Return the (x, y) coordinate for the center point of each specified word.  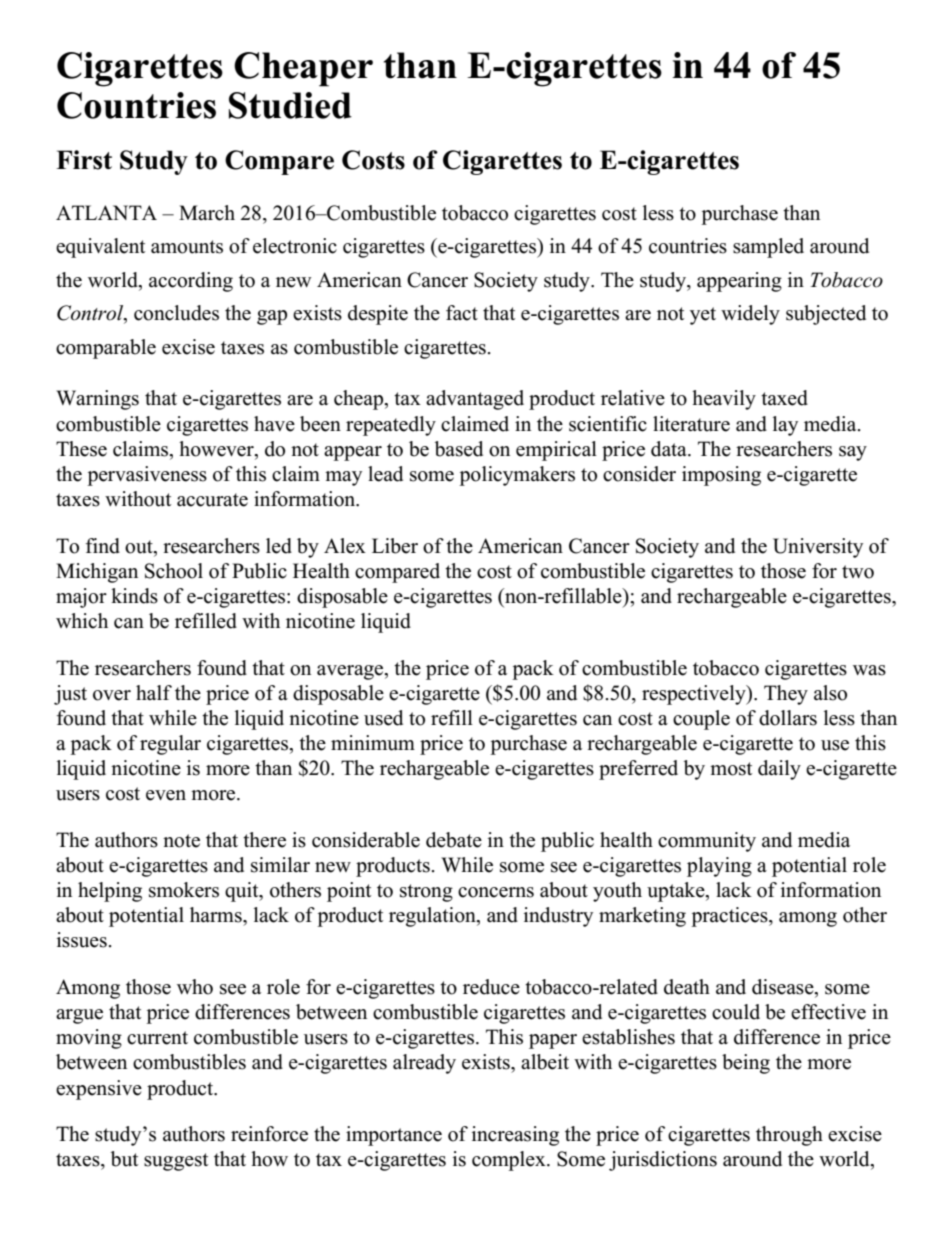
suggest (176, 1162)
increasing (515, 1136)
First (84, 160)
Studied (290, 105)
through (789, 1136)
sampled (768, 248)
